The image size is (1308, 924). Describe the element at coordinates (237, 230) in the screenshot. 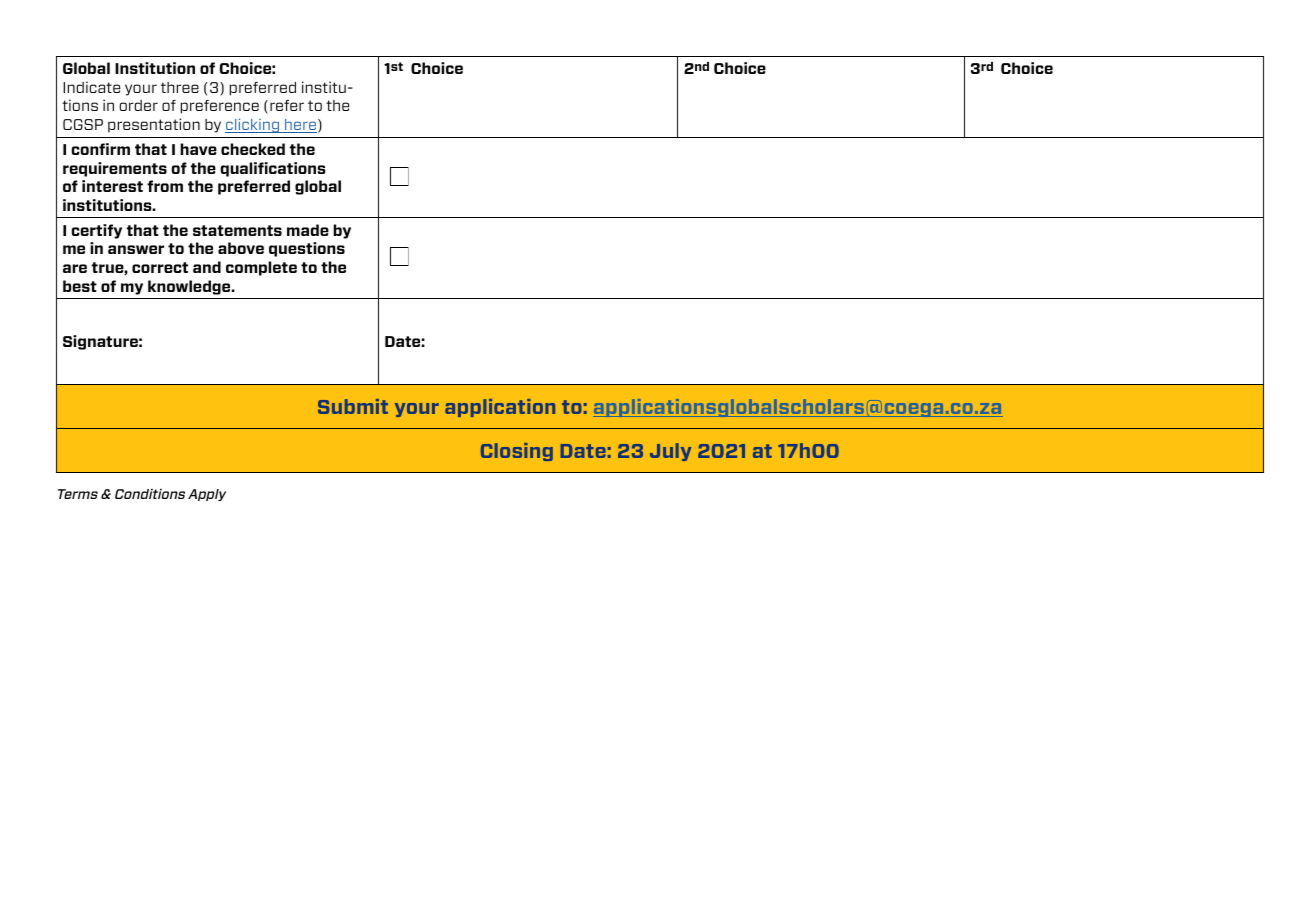

I see `statements` at that location.
